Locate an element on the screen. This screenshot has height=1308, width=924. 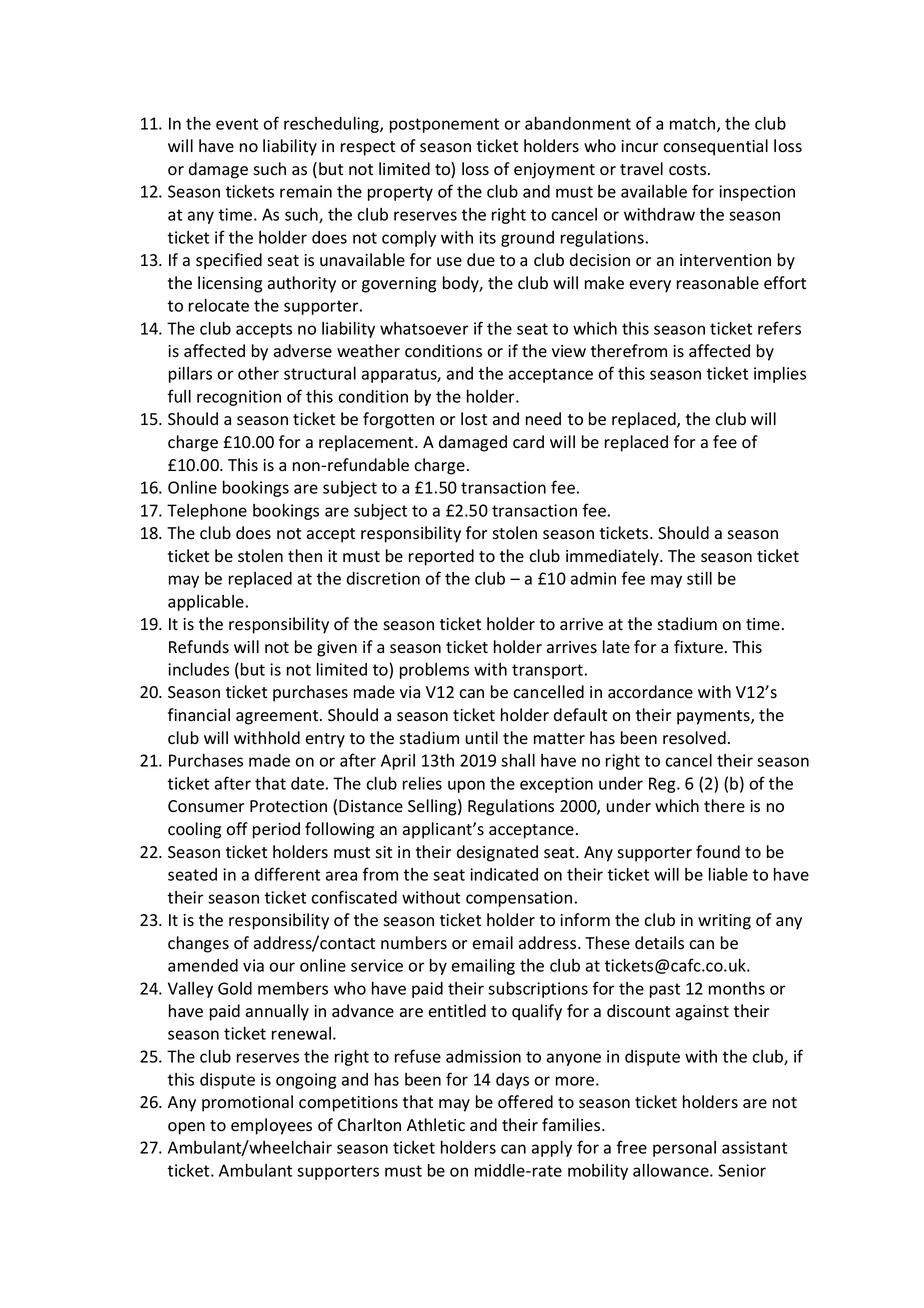
personal is located at coordinates (684, 1149).
